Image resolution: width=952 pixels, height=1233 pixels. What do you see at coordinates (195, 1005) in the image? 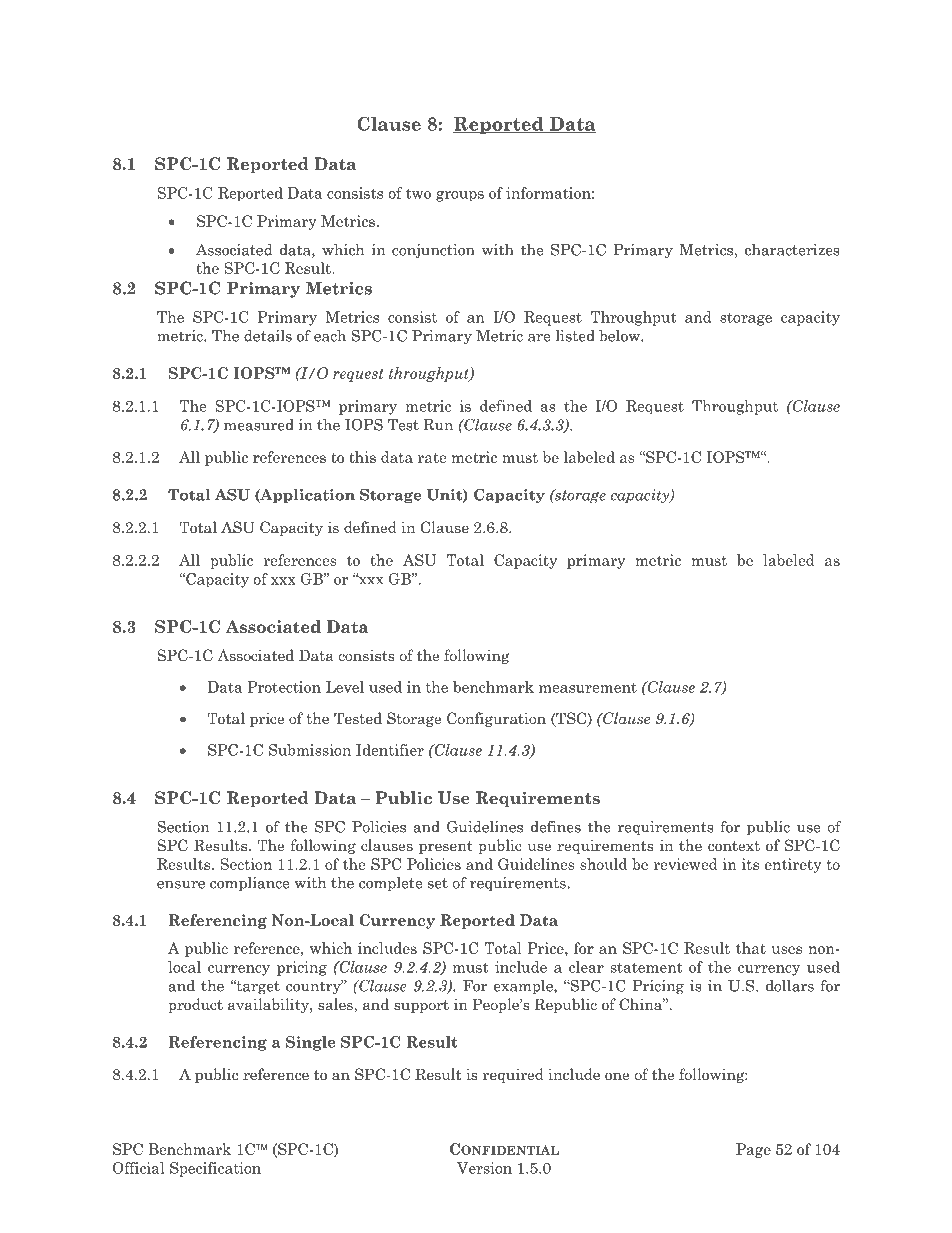
I see `product` at bounding box center [195, 1005].
